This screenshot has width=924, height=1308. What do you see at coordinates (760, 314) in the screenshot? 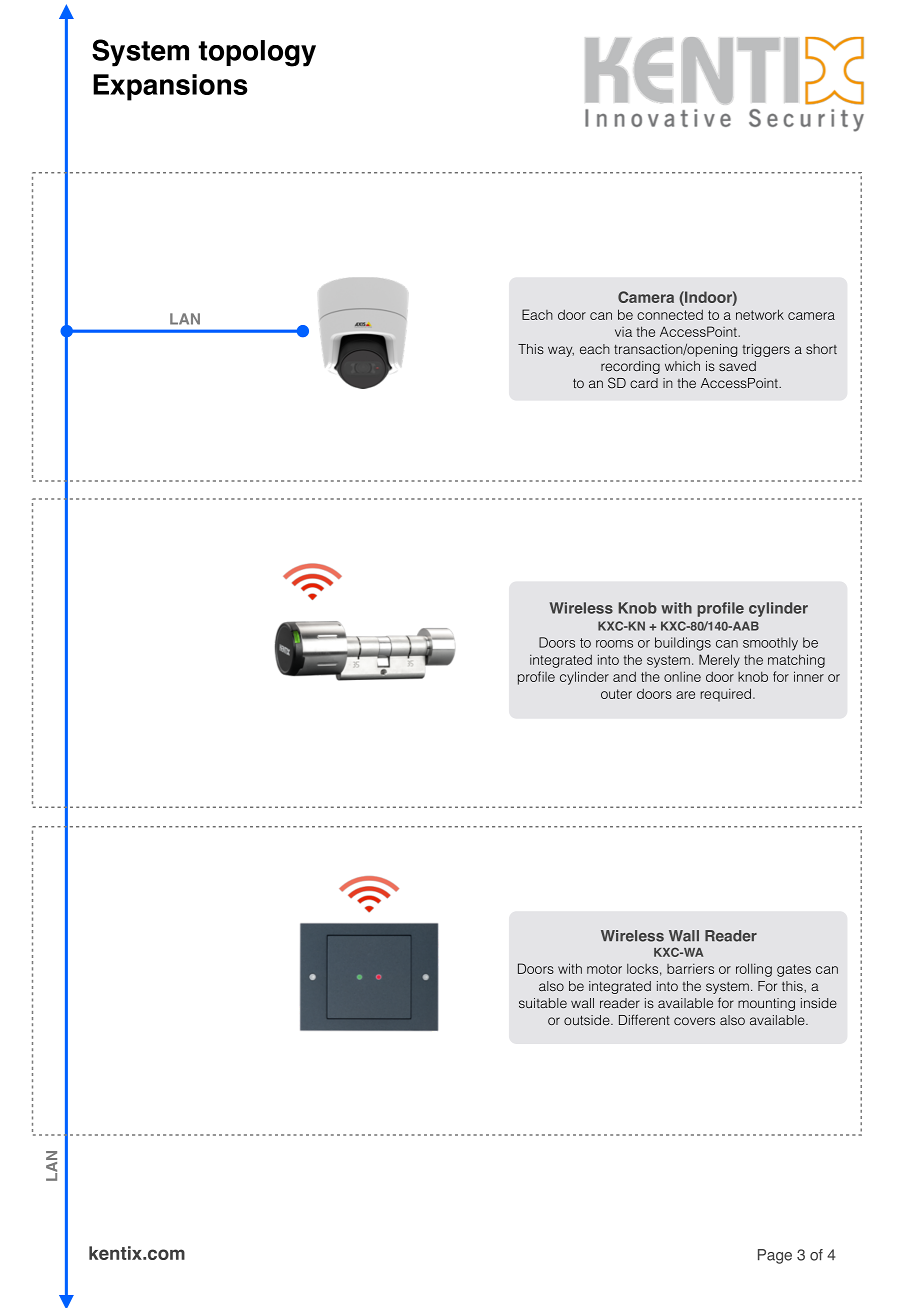
I see `network` at bounding box center [760, 314].
